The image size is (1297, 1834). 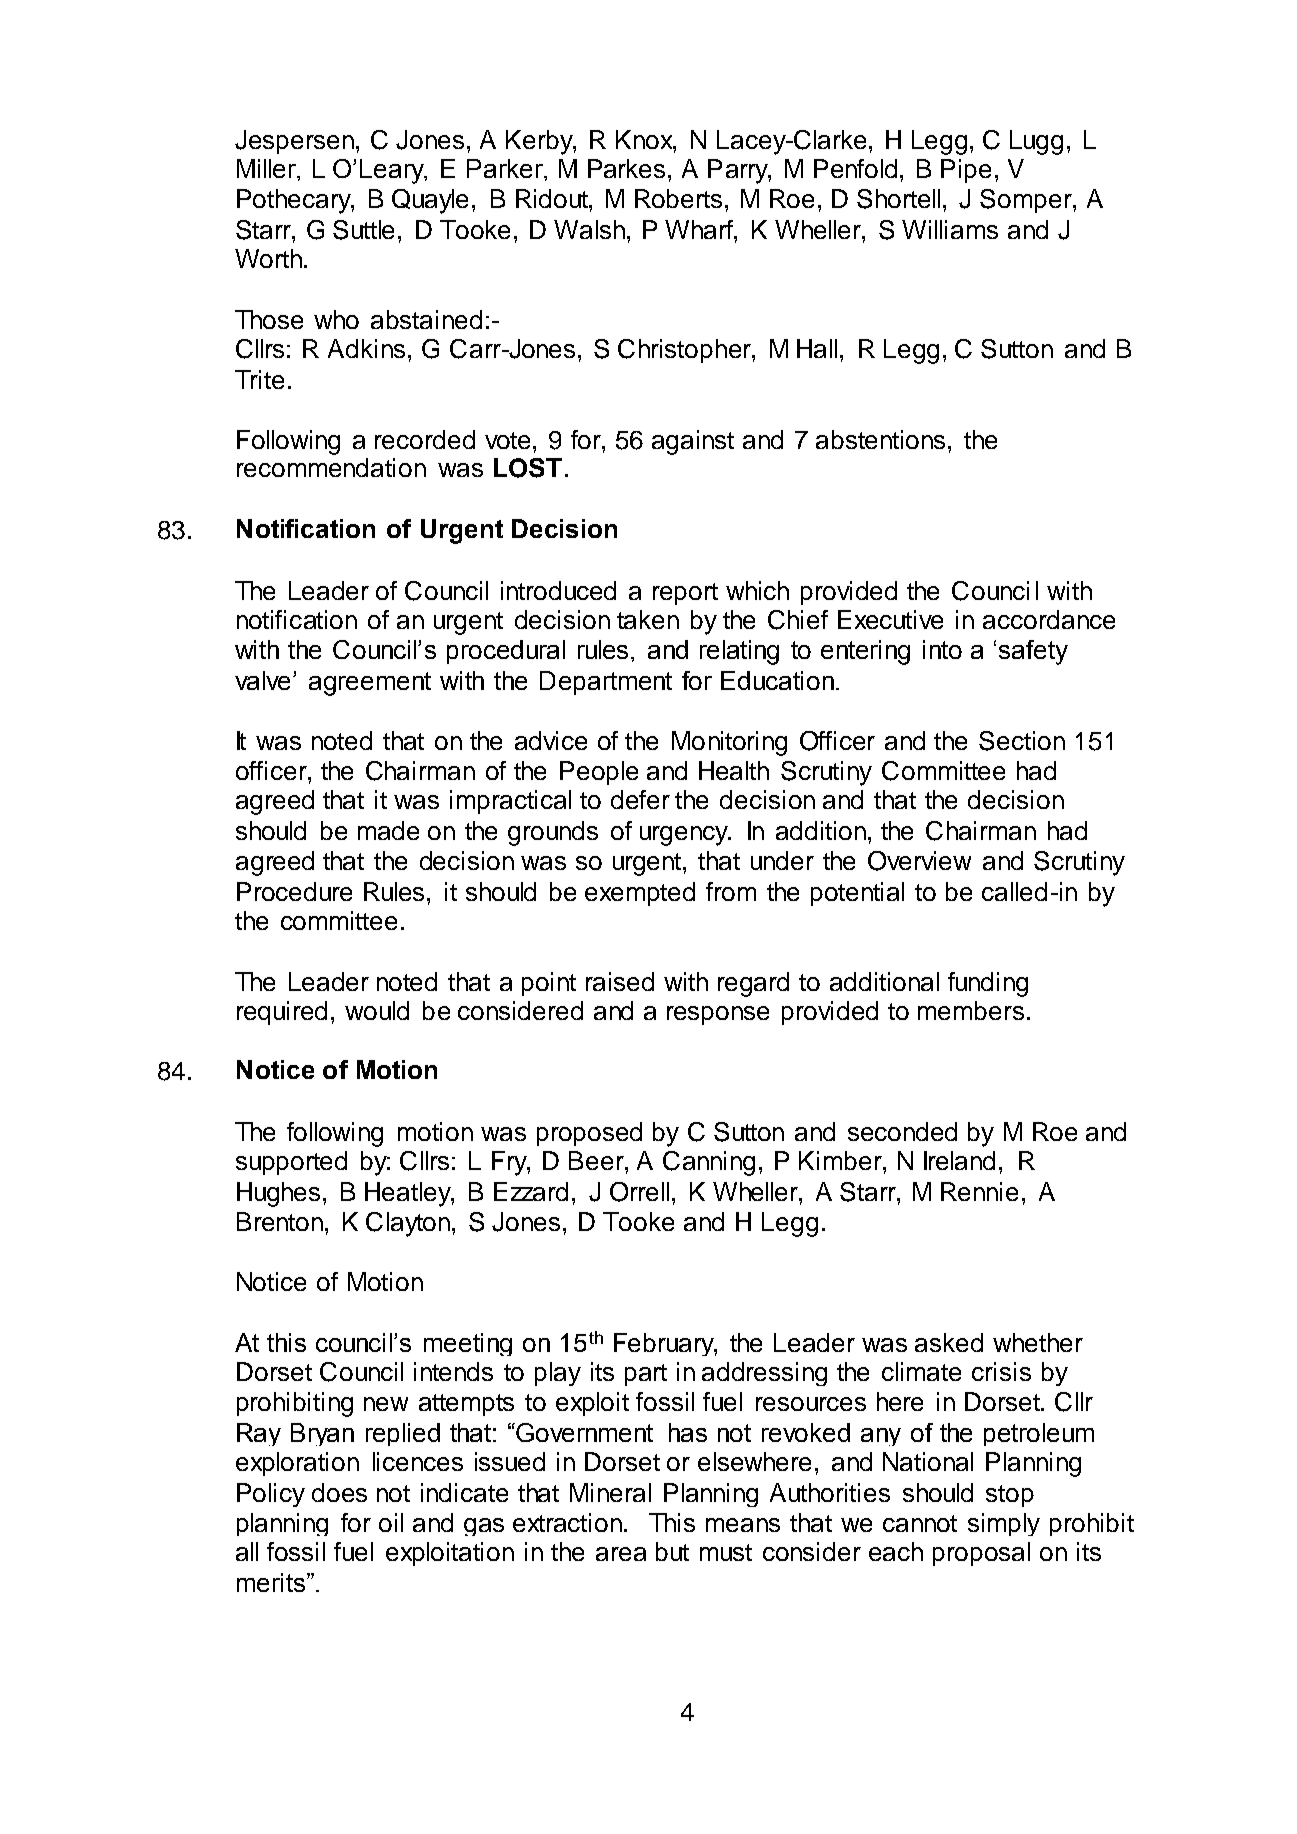 I want to click on exempted, so click(x=640, y=894).
